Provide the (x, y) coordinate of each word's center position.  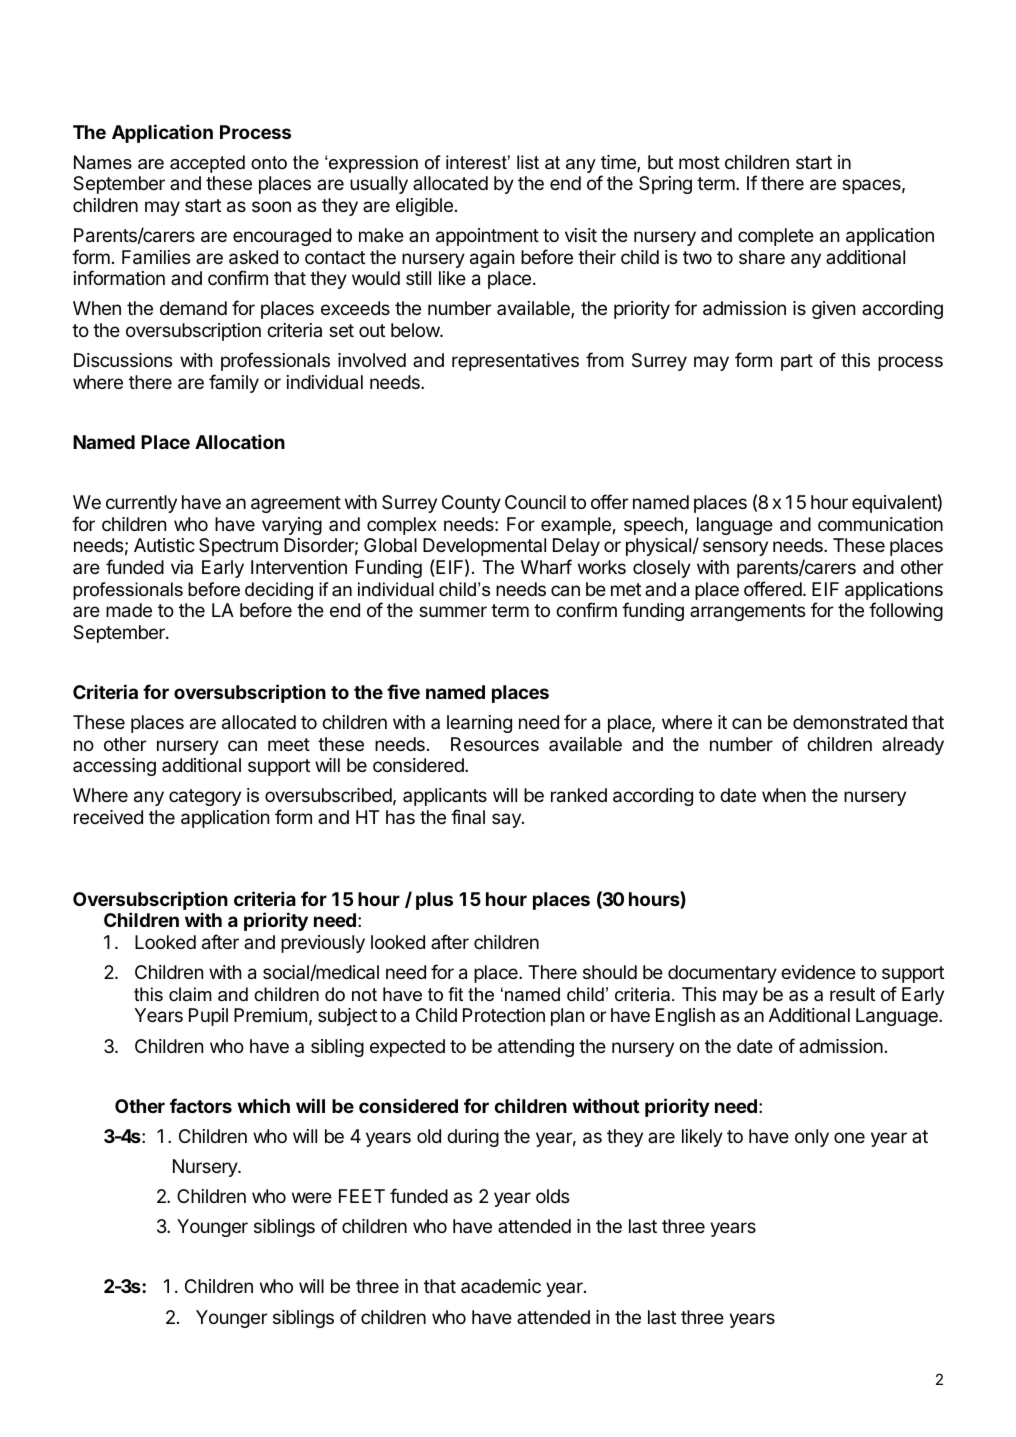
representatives (515, 362)
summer (453, 611)
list (528, 162)
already (913, 746)
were (312, 1197)
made (129, 610)
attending (536, 1048)
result (852, 994)
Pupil (208, 1017)
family (234, 383)
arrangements (747, 612)
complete (776, 237)
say (507, 820)
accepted (207, 164)
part (797, 362)
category (205, 797)
